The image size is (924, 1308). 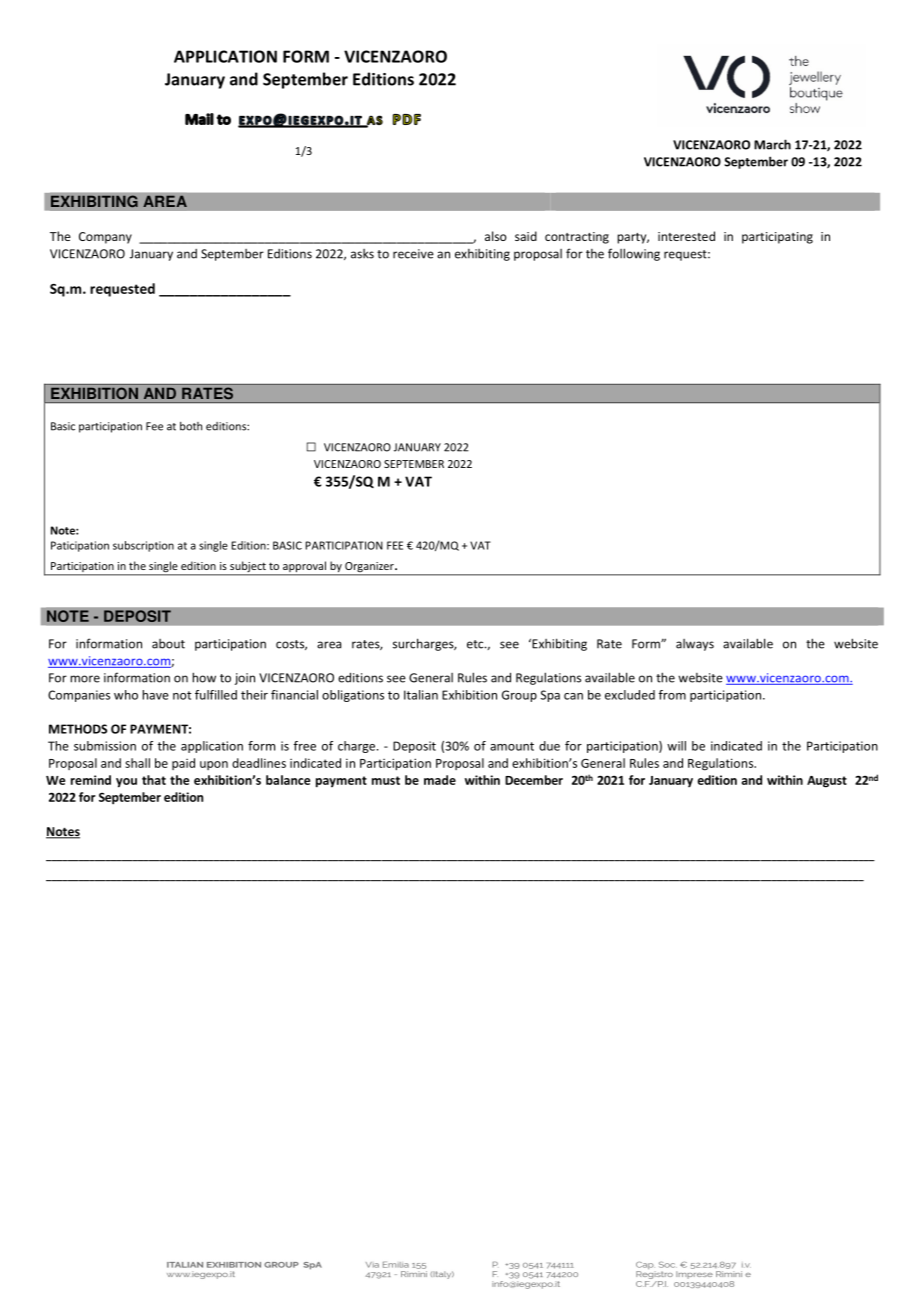 I want to click on subscription, so click(x=143, y=546).
